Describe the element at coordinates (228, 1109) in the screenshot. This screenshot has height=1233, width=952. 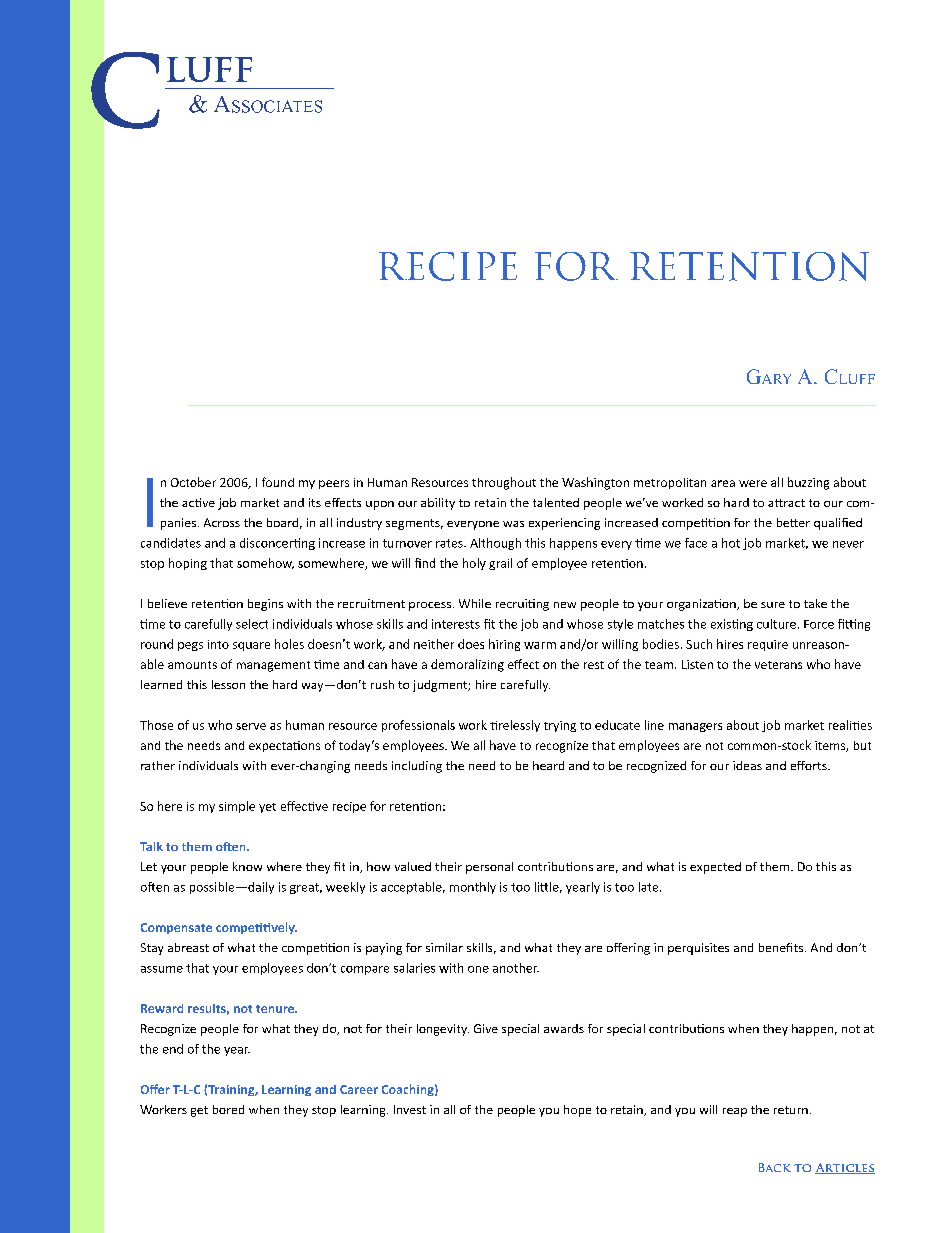
I see `bored` at that location.
